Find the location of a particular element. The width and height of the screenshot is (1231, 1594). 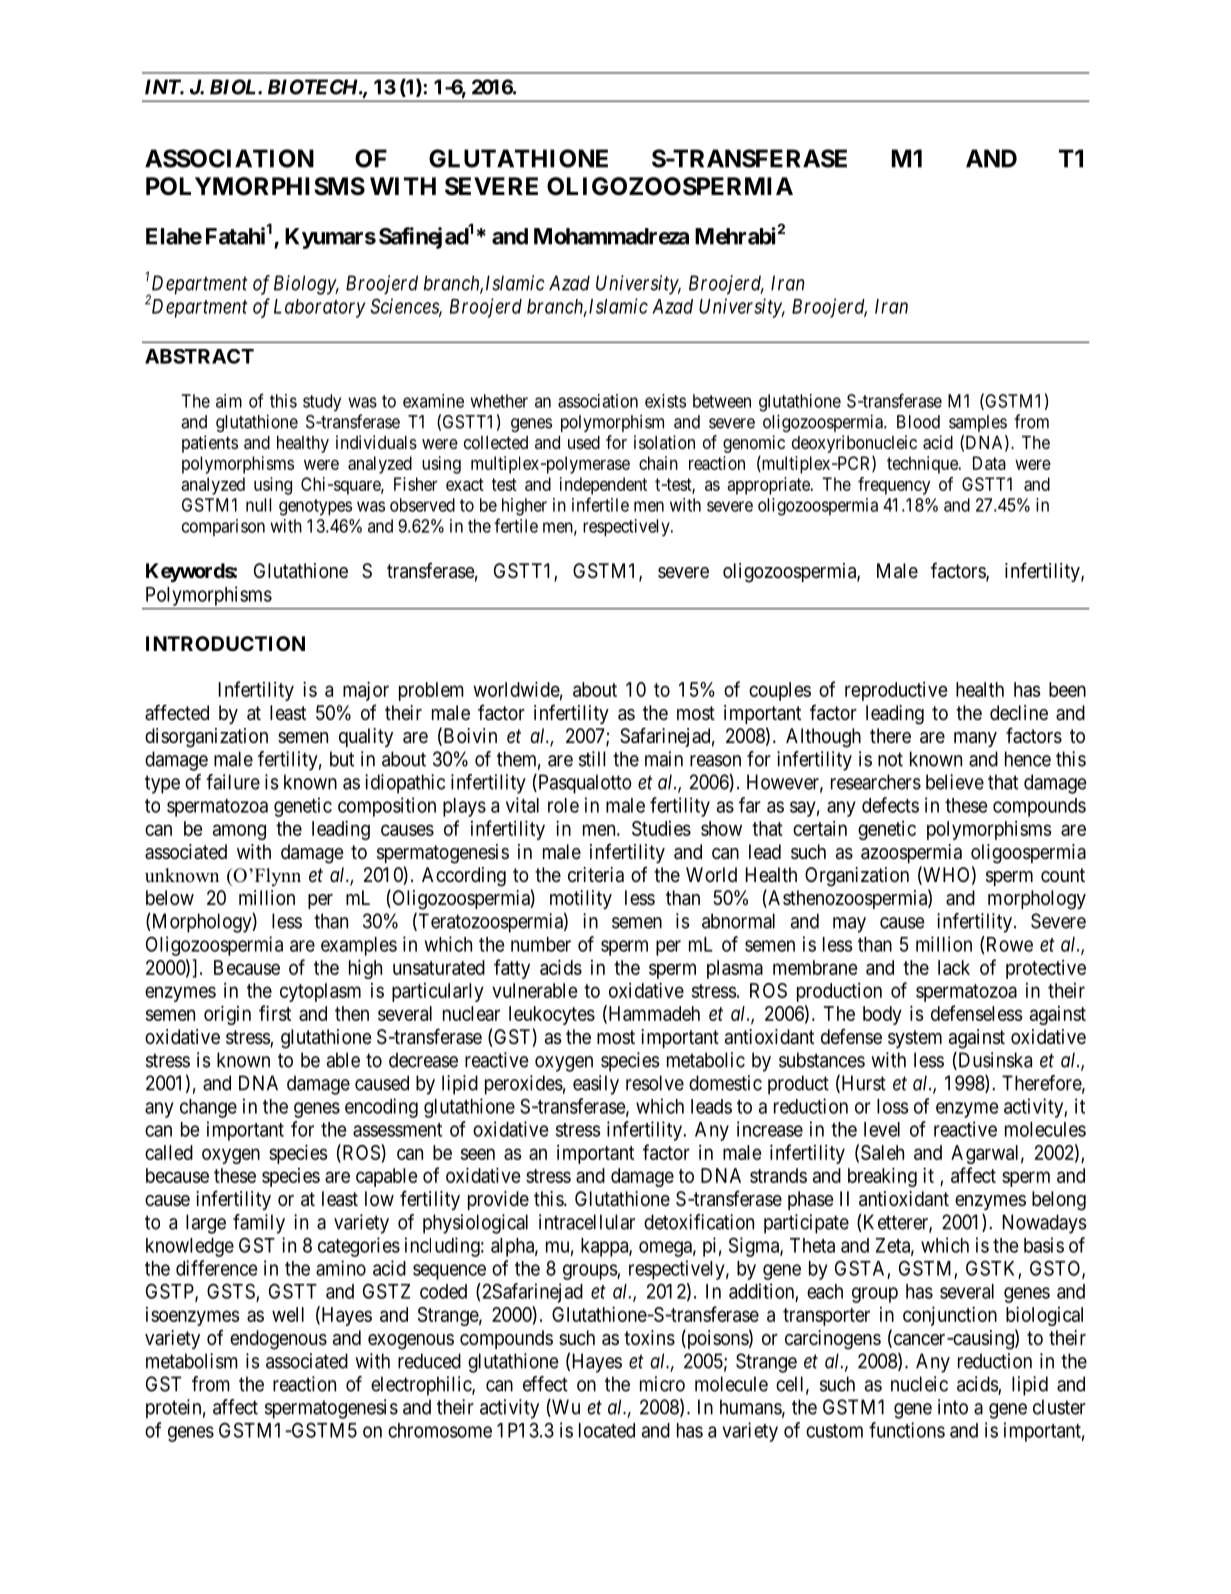

criteria is located at coordinates (596, 874).
